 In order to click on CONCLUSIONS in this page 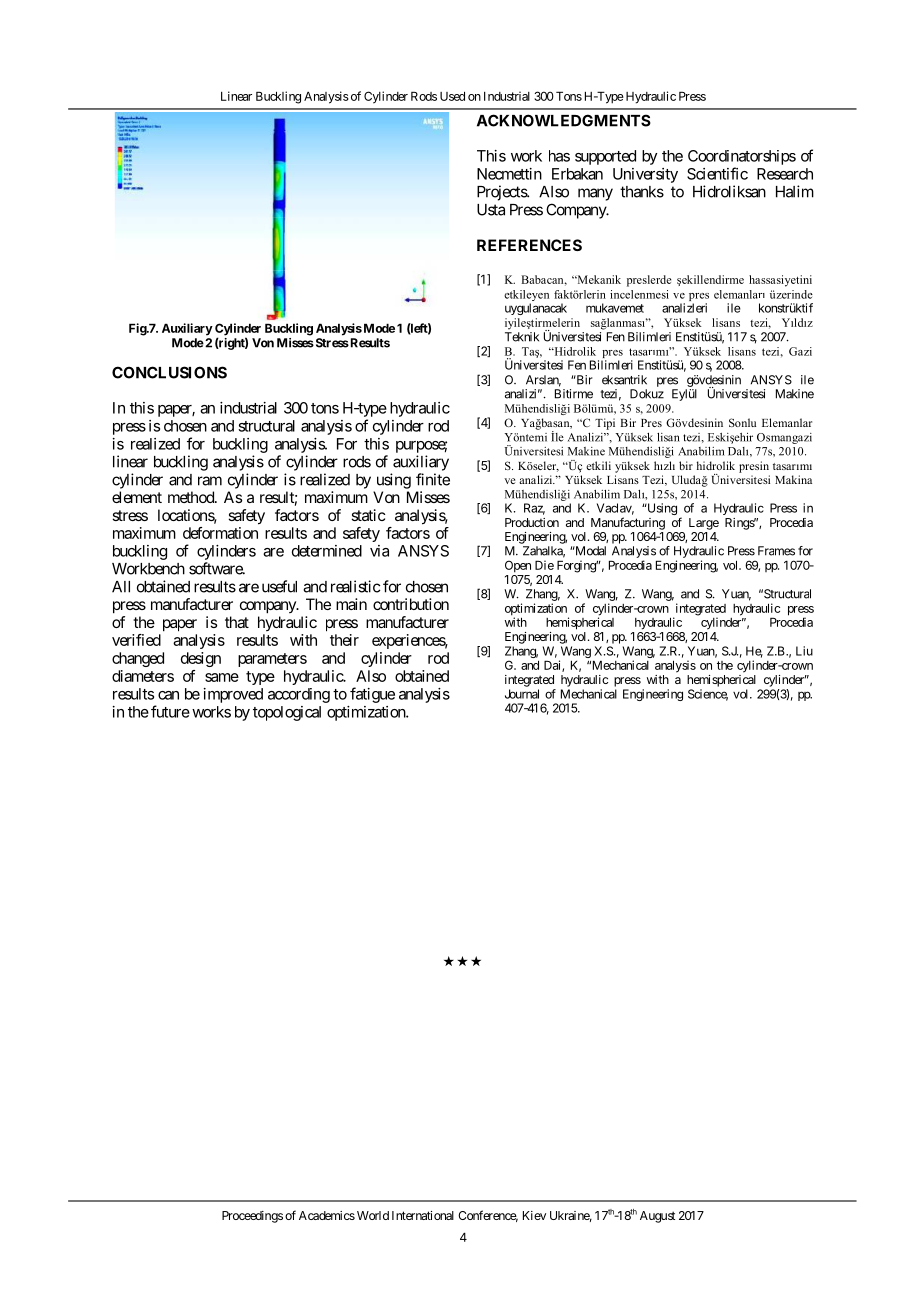, I will do `click(169, 372)`.
